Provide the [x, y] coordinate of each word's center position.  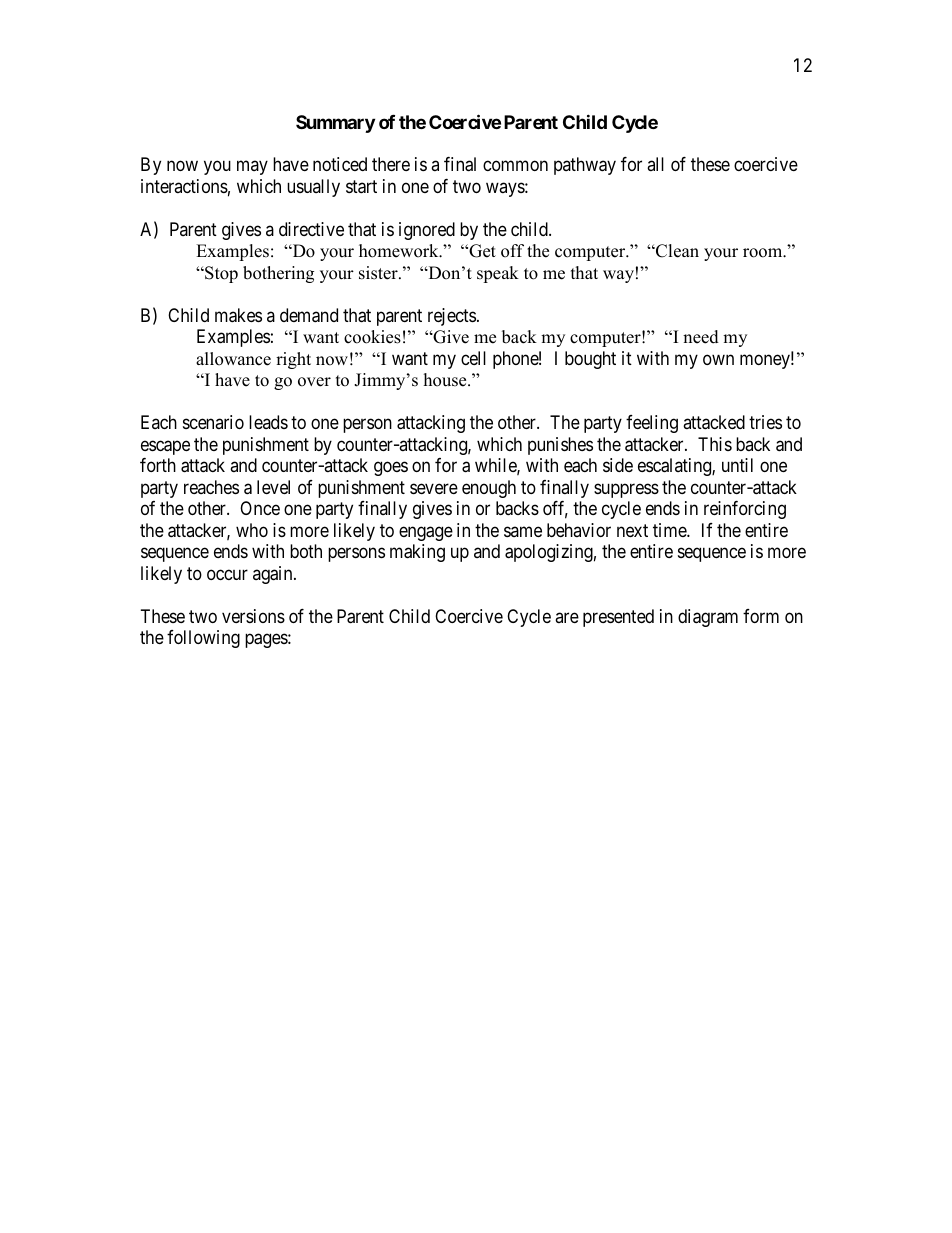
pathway [585, 166]
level [273, 487]
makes [238, 315]
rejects [452, 317]
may [252, 168]
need [701, 337]
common [515, 166]
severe [434, 488]
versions [253, 616]
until [737, 465]
